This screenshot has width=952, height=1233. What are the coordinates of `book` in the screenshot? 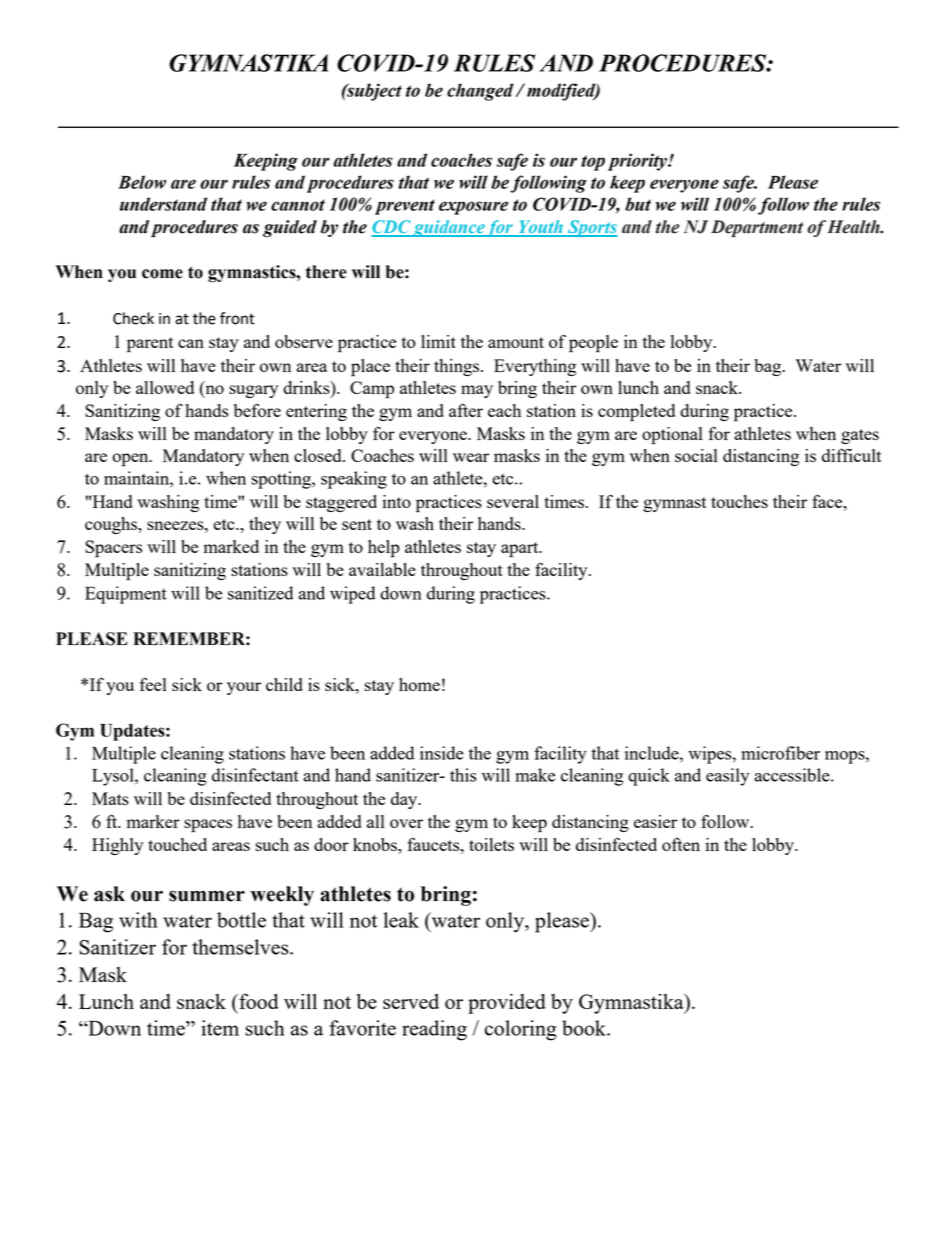 It's located at (585, 1028).
